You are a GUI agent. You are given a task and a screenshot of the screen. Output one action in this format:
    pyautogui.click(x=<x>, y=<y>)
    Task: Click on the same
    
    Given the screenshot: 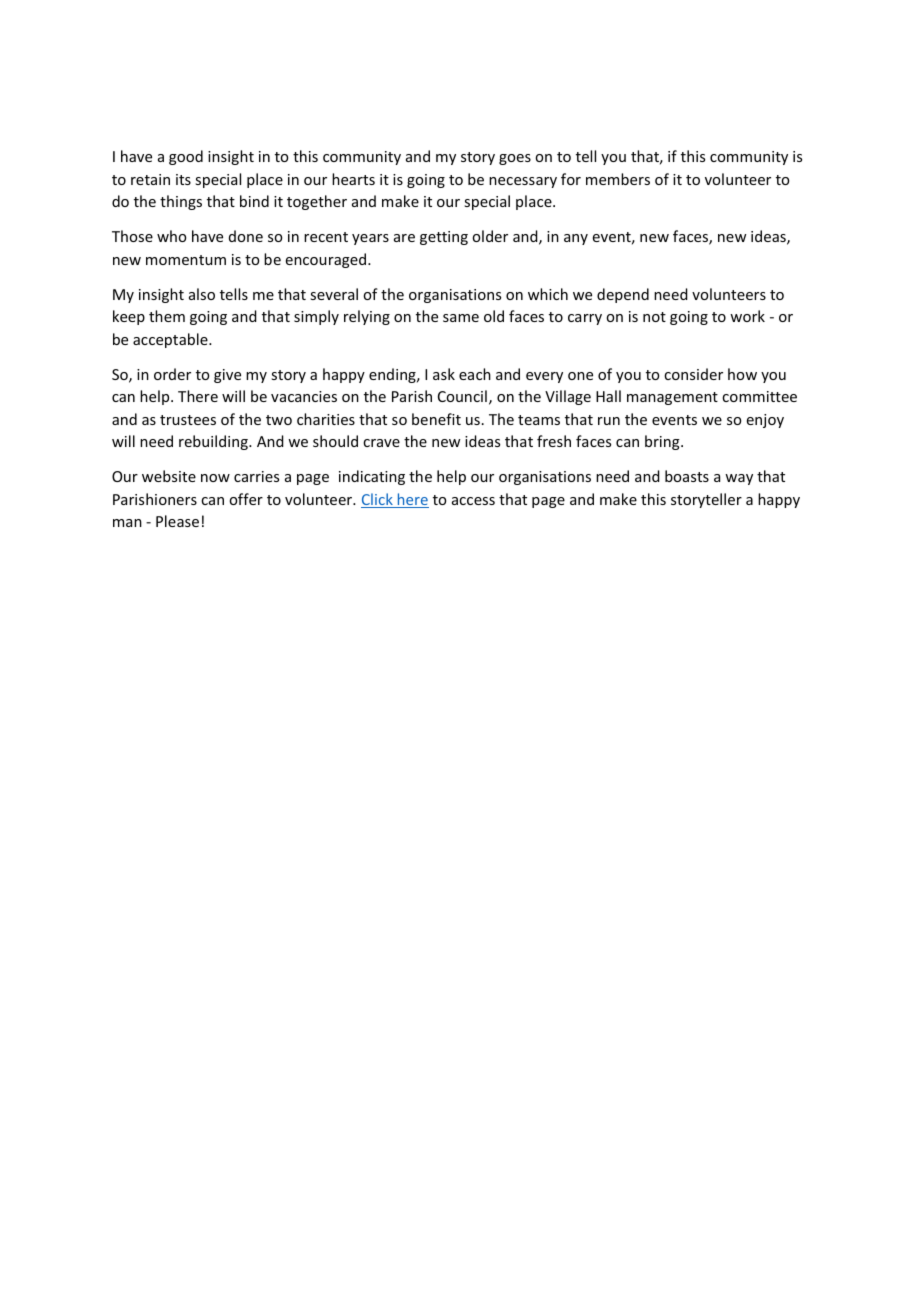 What is the action you would take?
    pyautogui.click(x=461, y=318)
